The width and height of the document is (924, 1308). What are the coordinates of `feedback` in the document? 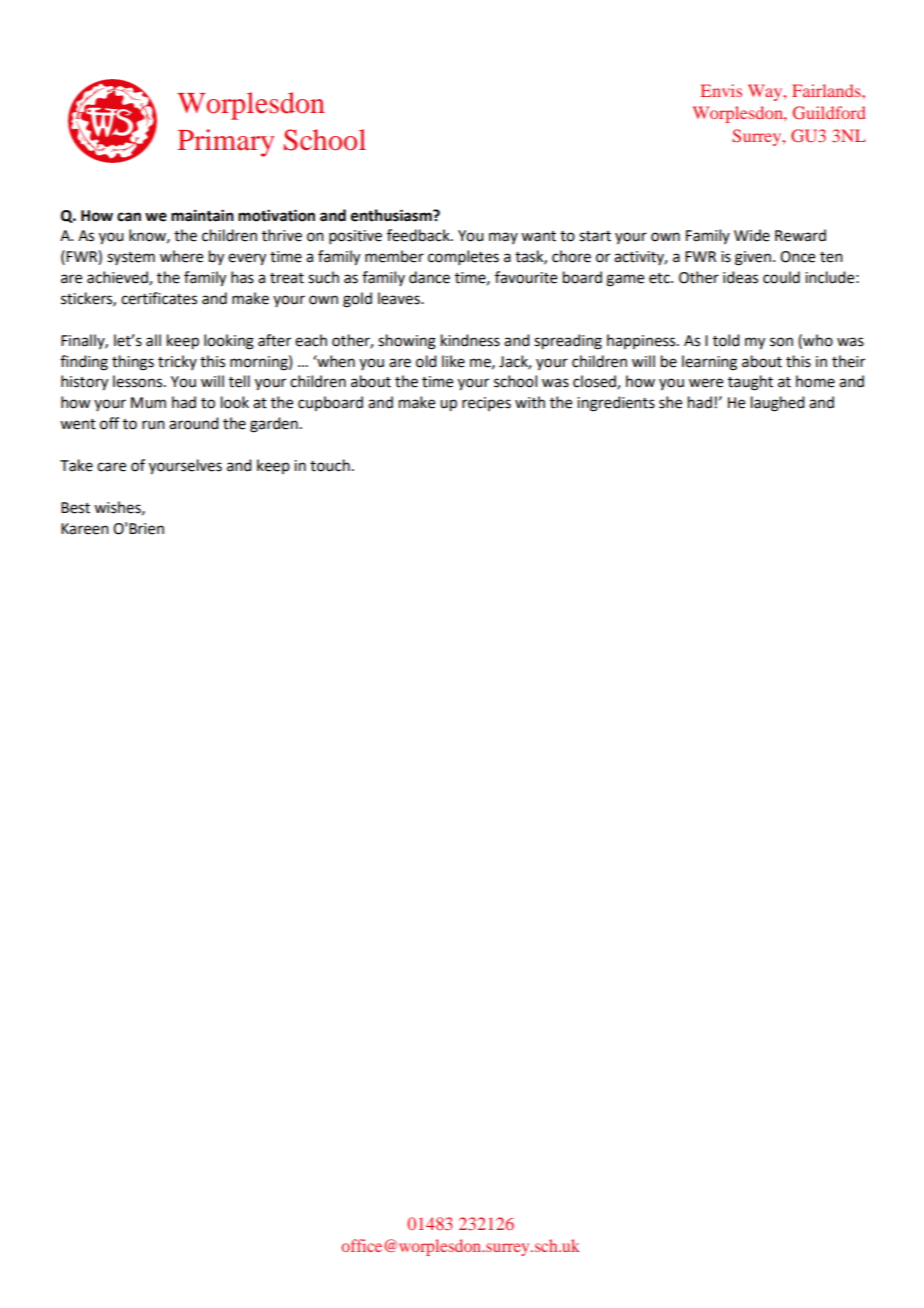 It's located at (419, 235).
